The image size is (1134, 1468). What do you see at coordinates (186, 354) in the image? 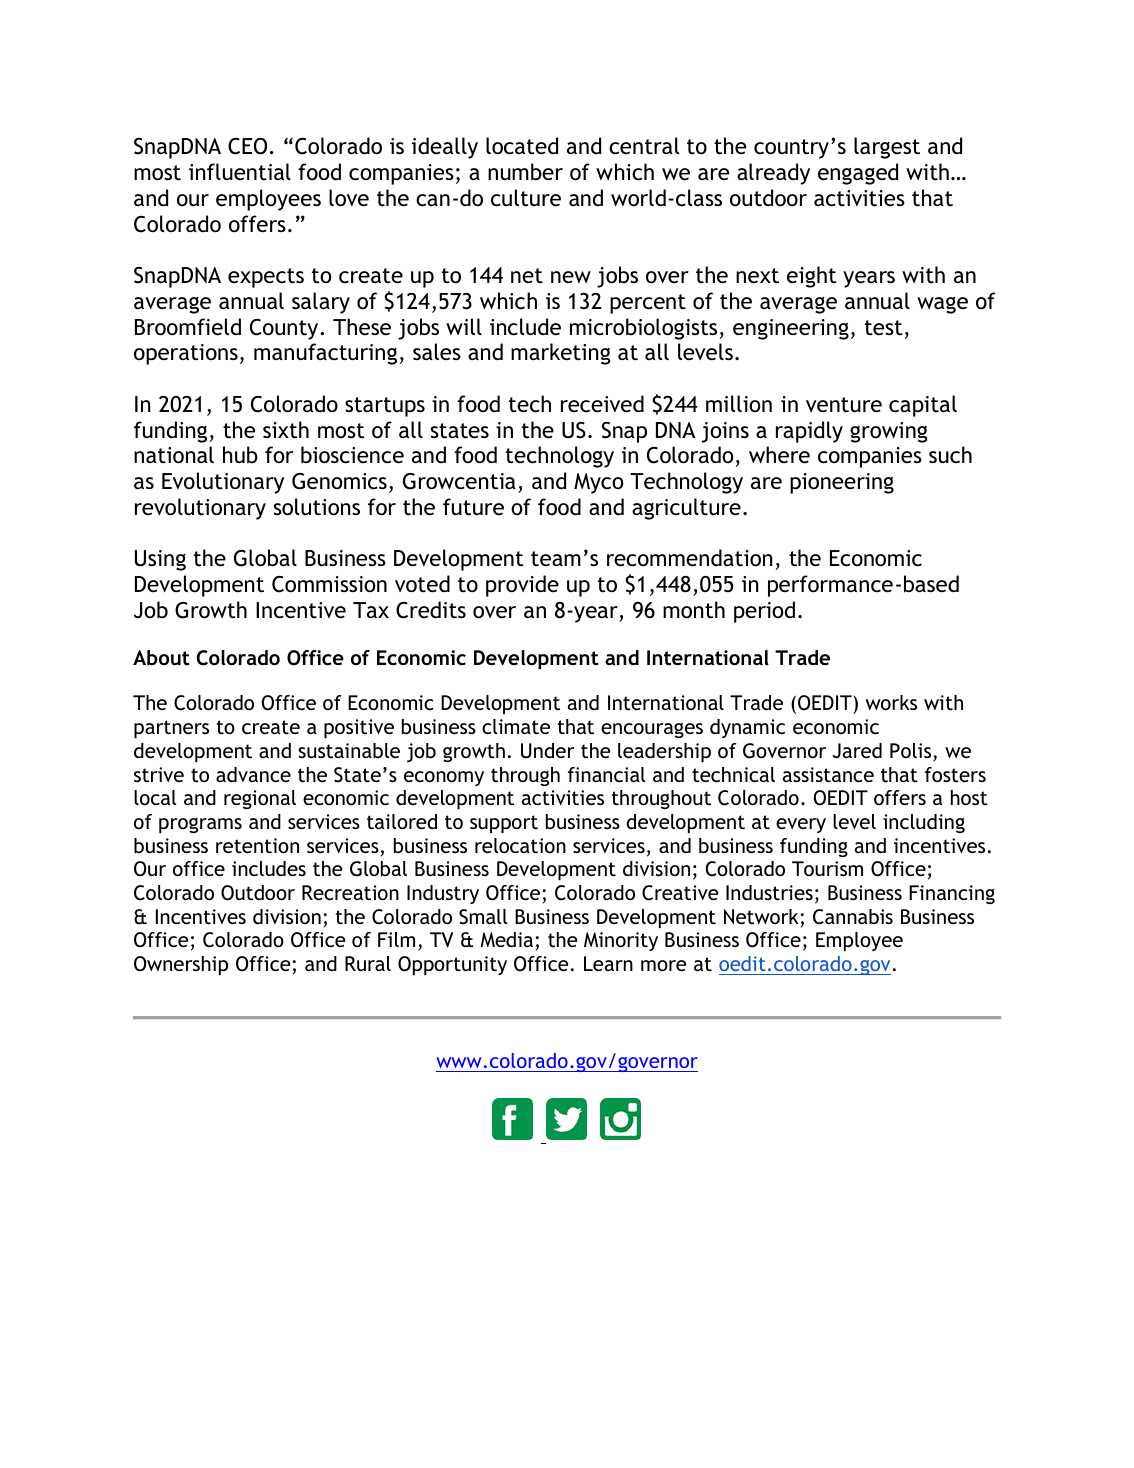
I see `operations` at bounding box center [186, 354].
